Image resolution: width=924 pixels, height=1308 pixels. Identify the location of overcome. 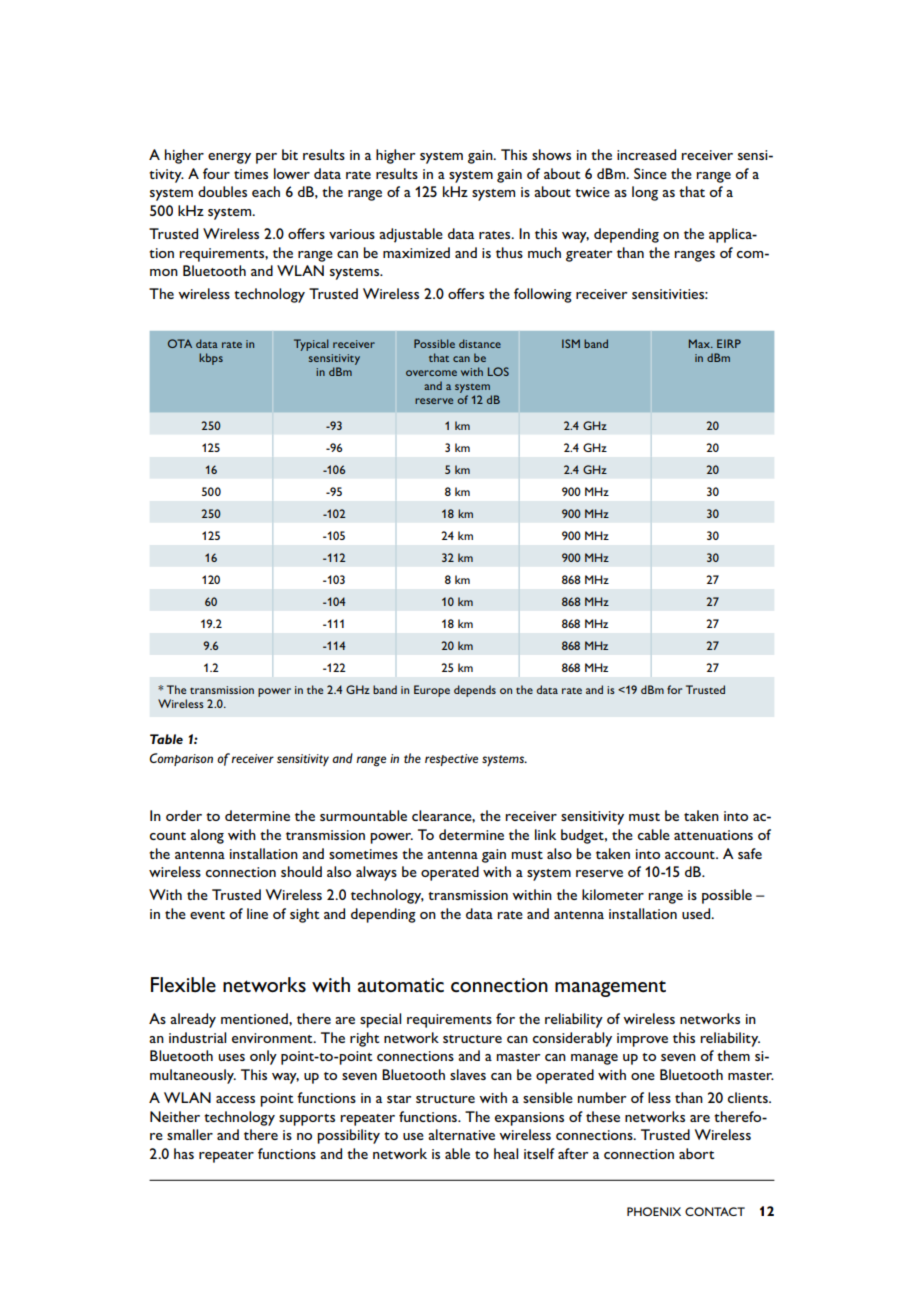
(431, 373).
